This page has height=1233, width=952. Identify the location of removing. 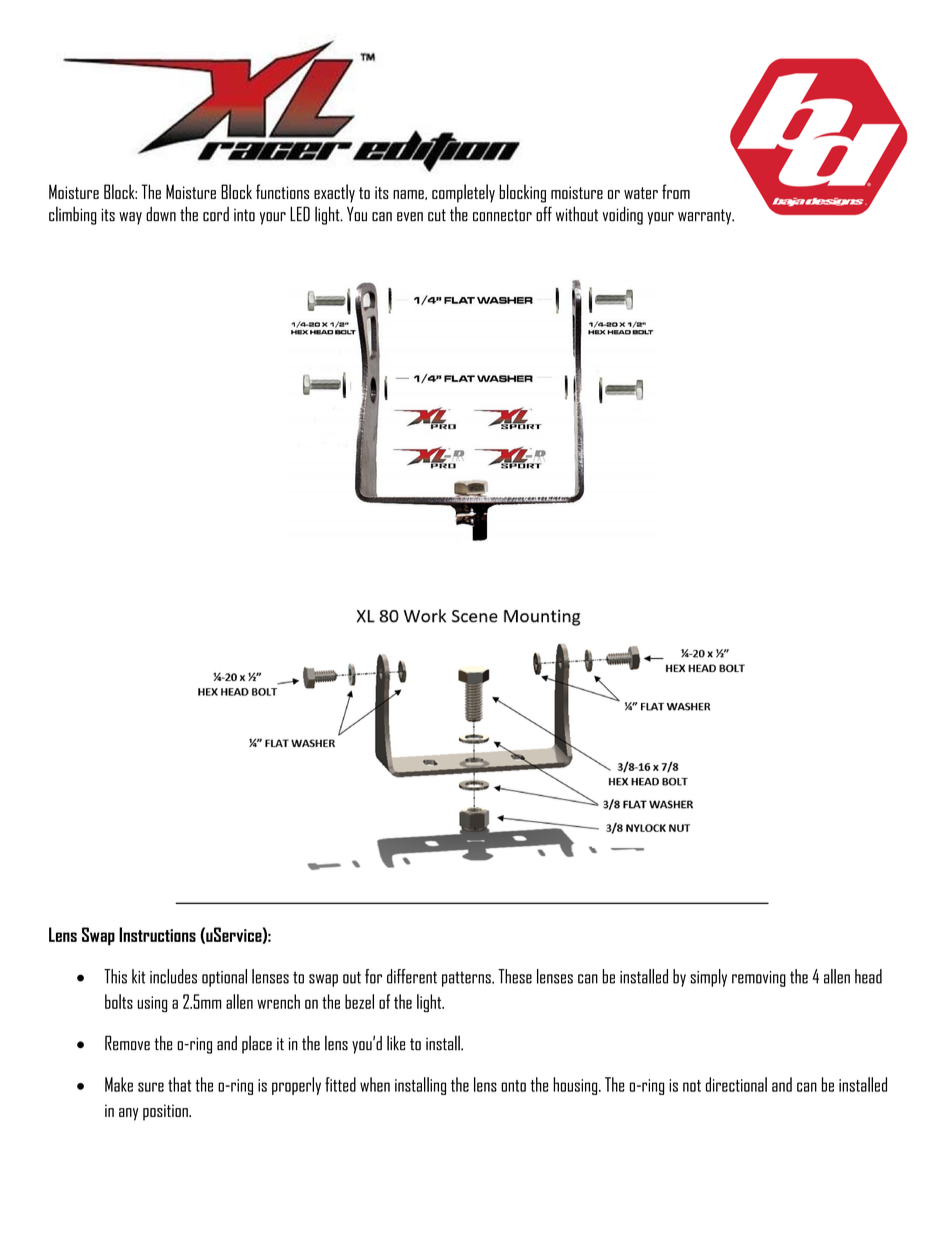
(759, 979).
